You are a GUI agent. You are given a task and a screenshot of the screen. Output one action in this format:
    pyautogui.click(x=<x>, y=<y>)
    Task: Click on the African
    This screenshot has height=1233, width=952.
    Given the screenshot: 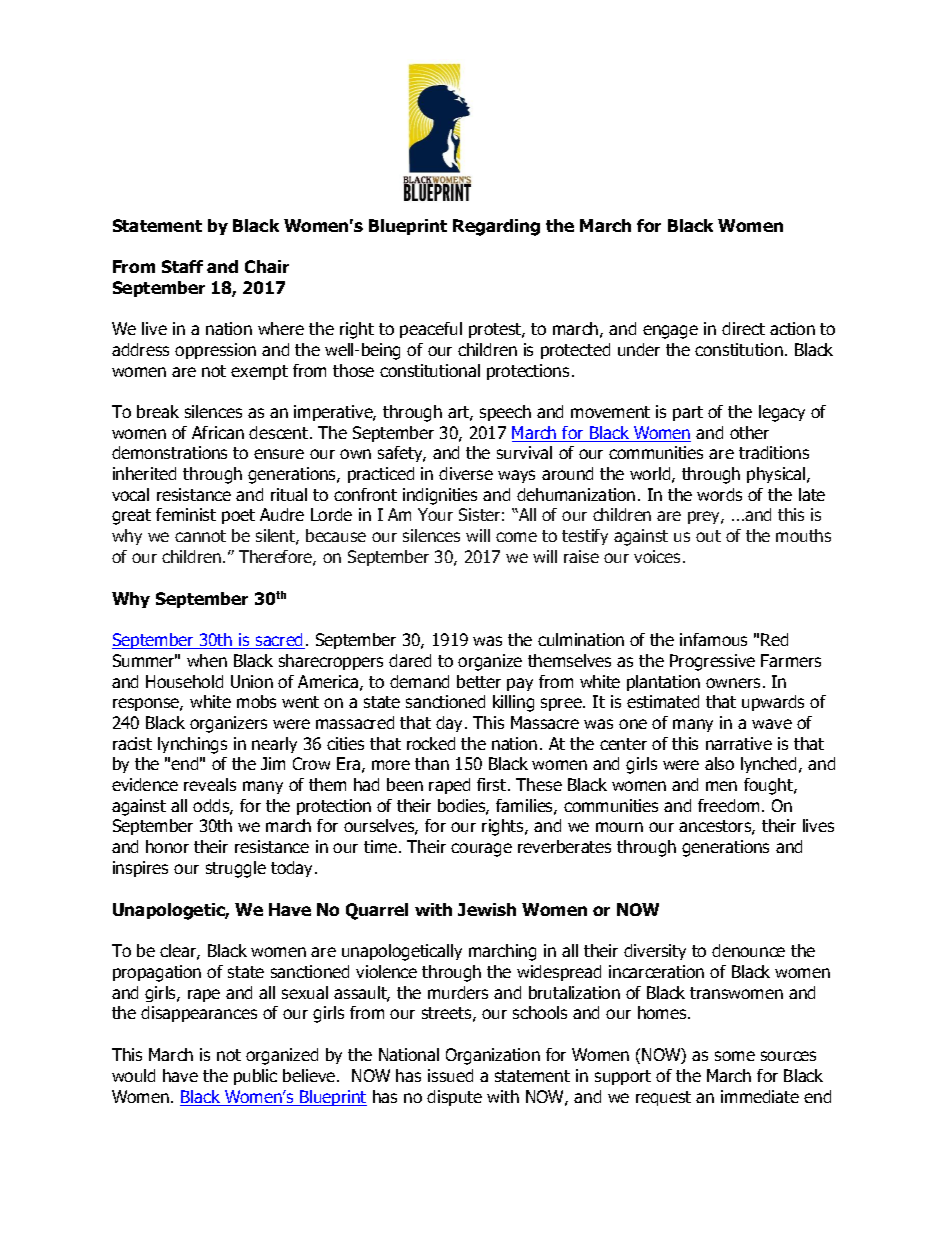 What is the action you would take?
    pyautogui.click(x=218, y=432)
